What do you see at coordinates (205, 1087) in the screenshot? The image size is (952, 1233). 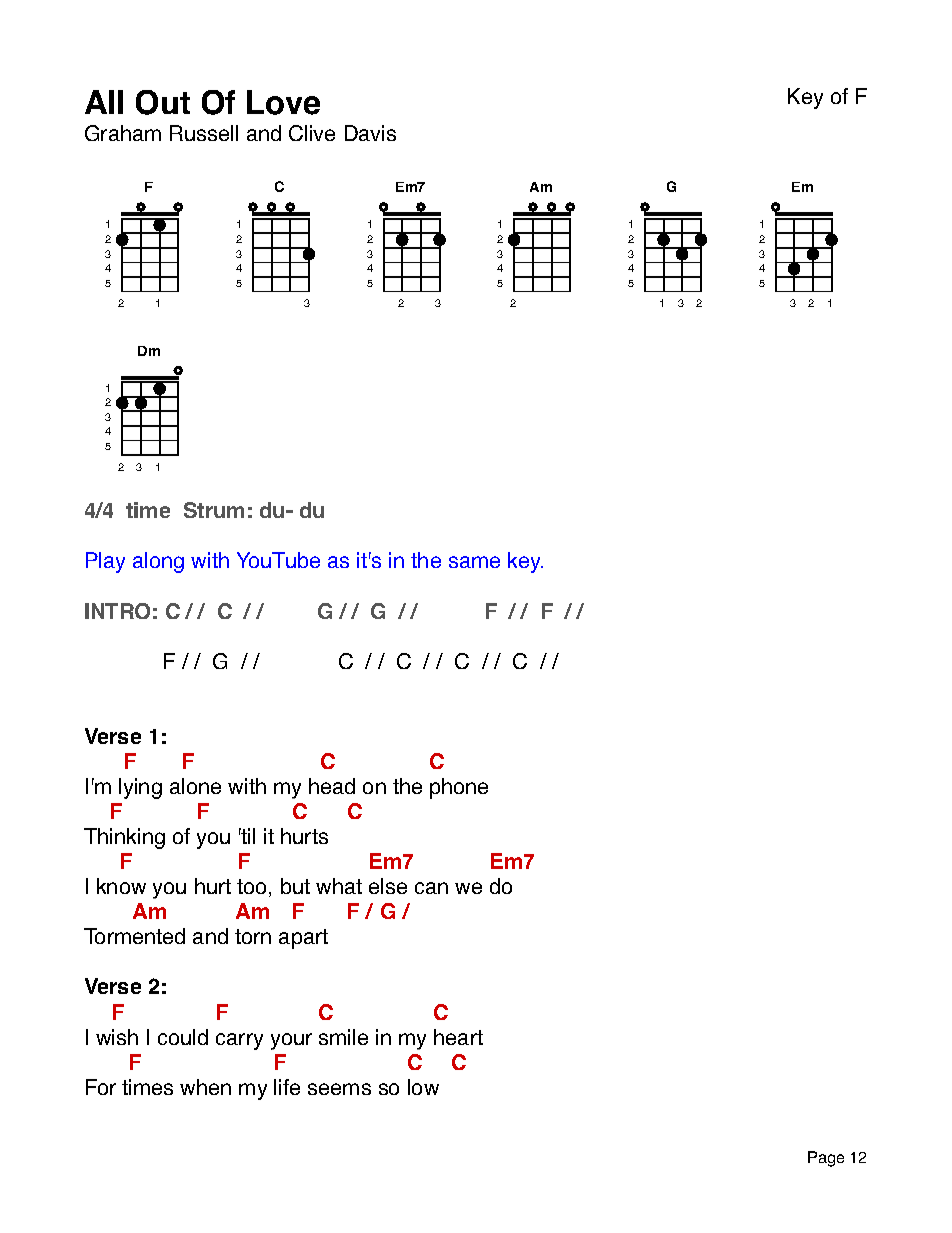 I see `when` at bounding box center [205, 1087].
